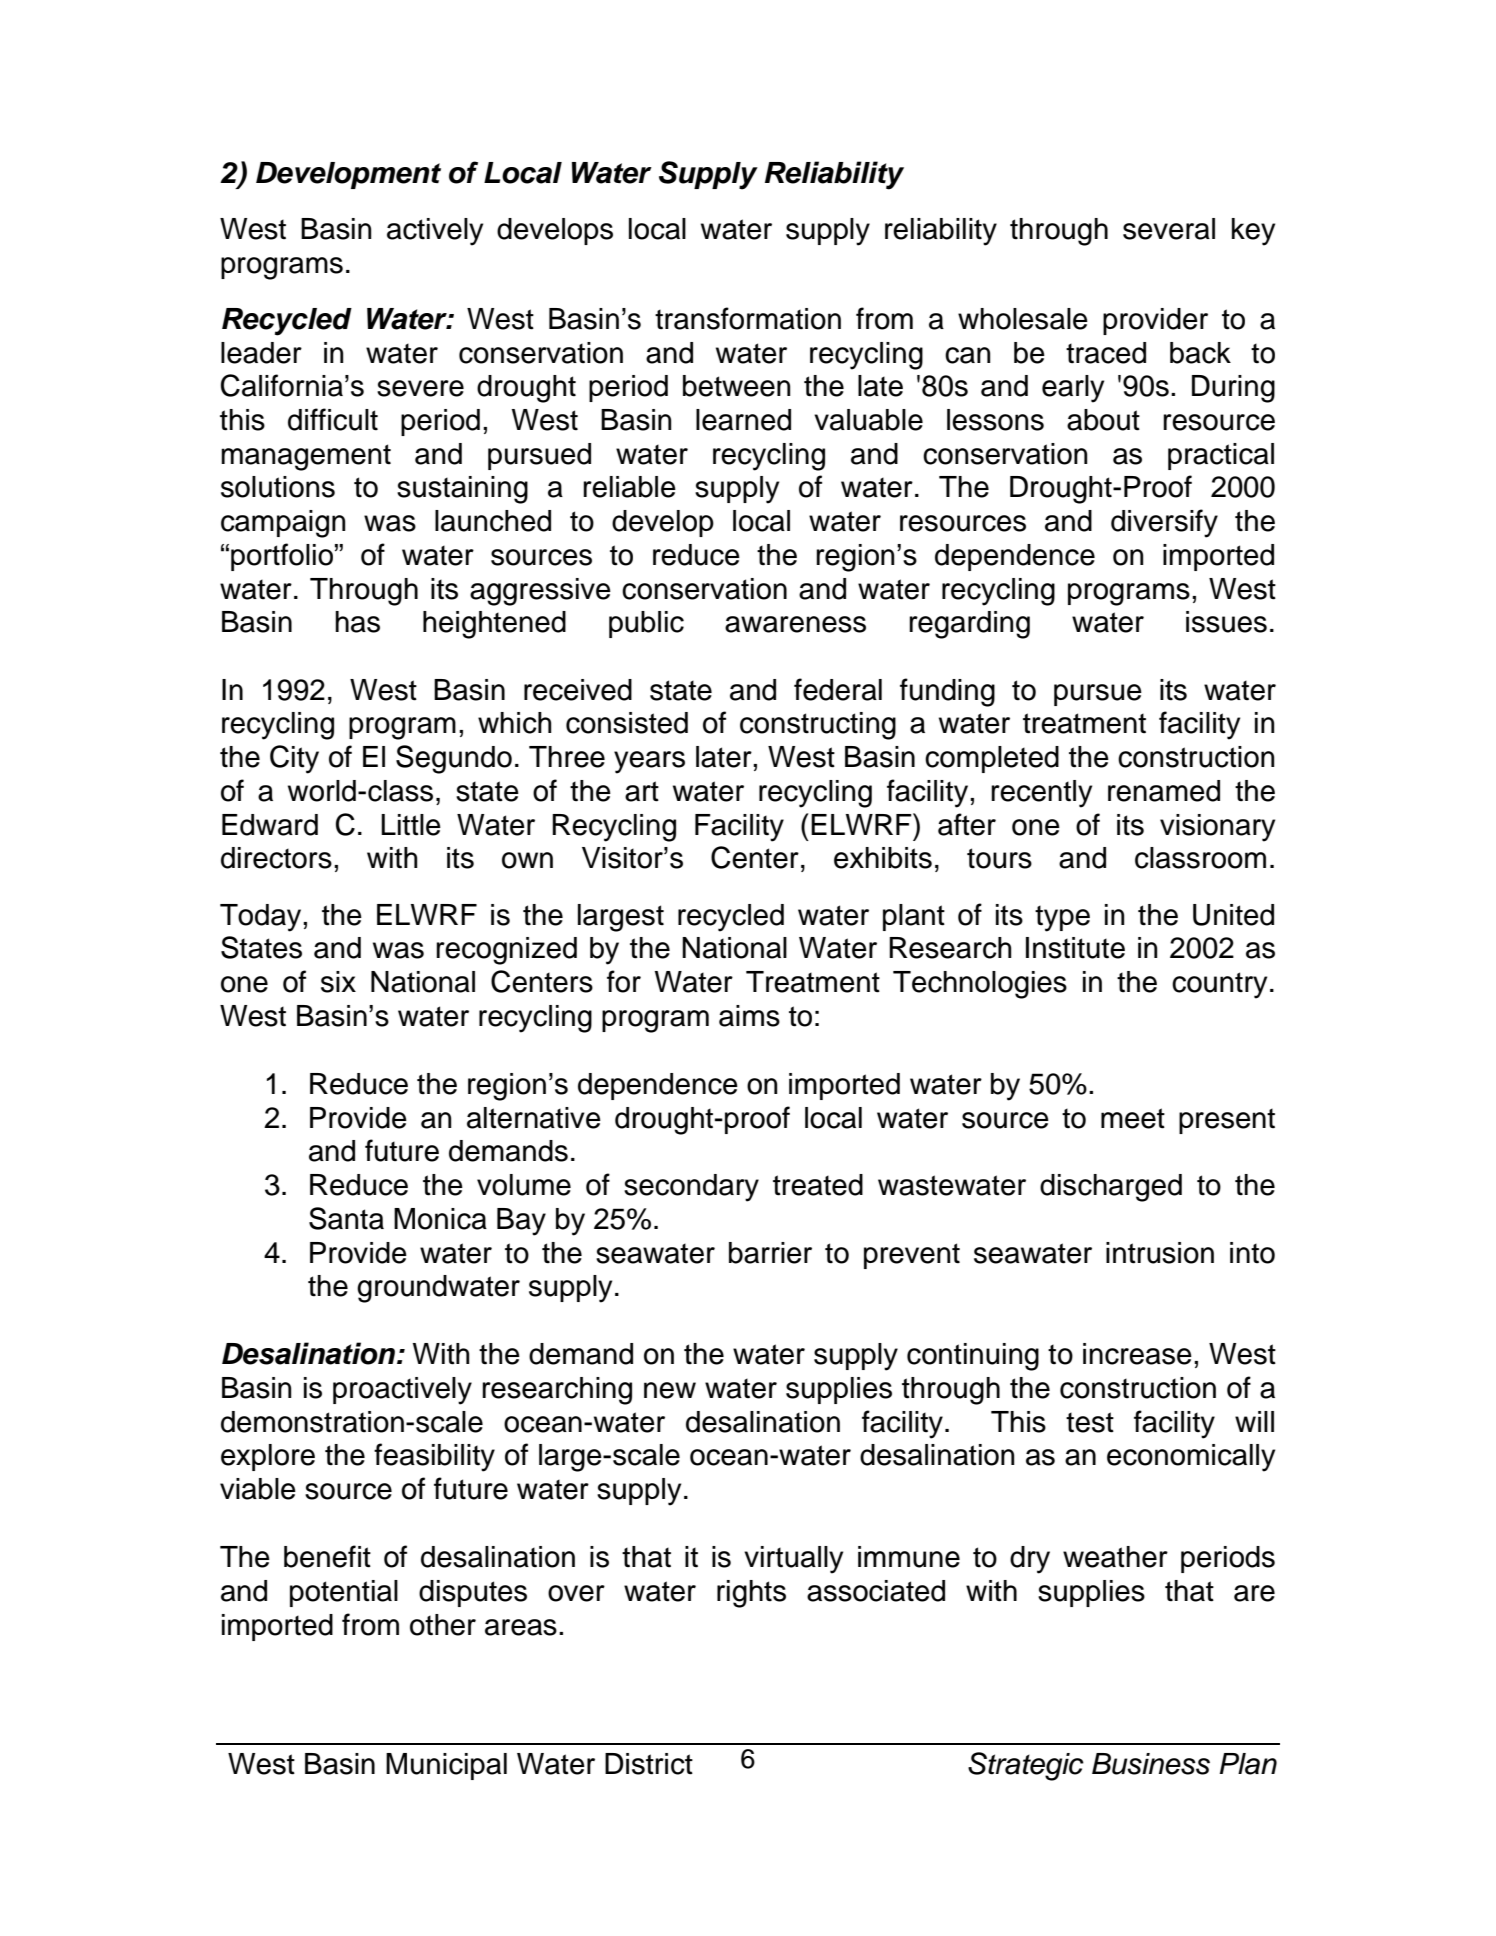  What do you see at coordinates (454, 759) in the document?
I see `Segundo` at bounding box center [454, 759].
